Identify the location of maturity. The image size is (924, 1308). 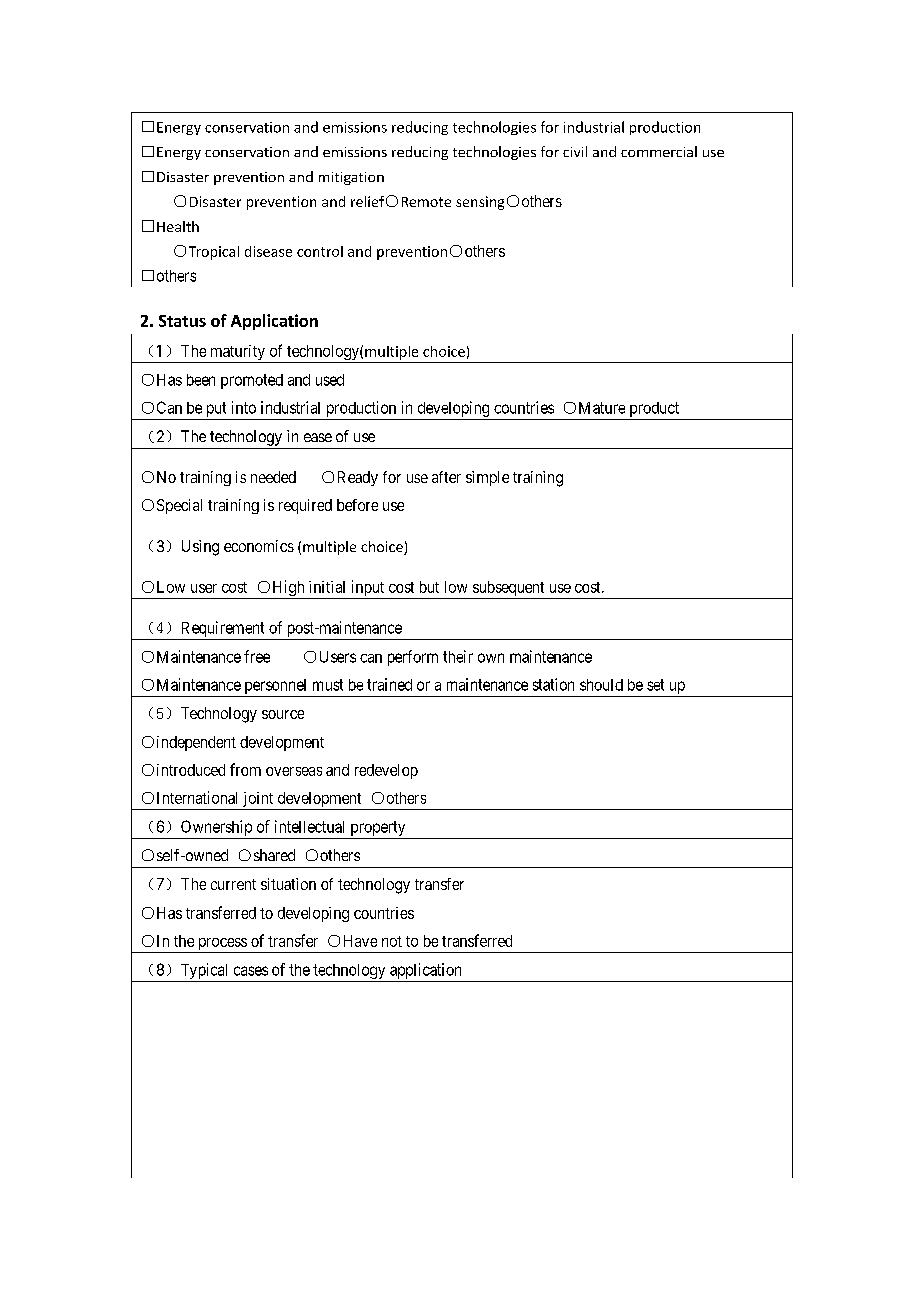
(237, 354).
